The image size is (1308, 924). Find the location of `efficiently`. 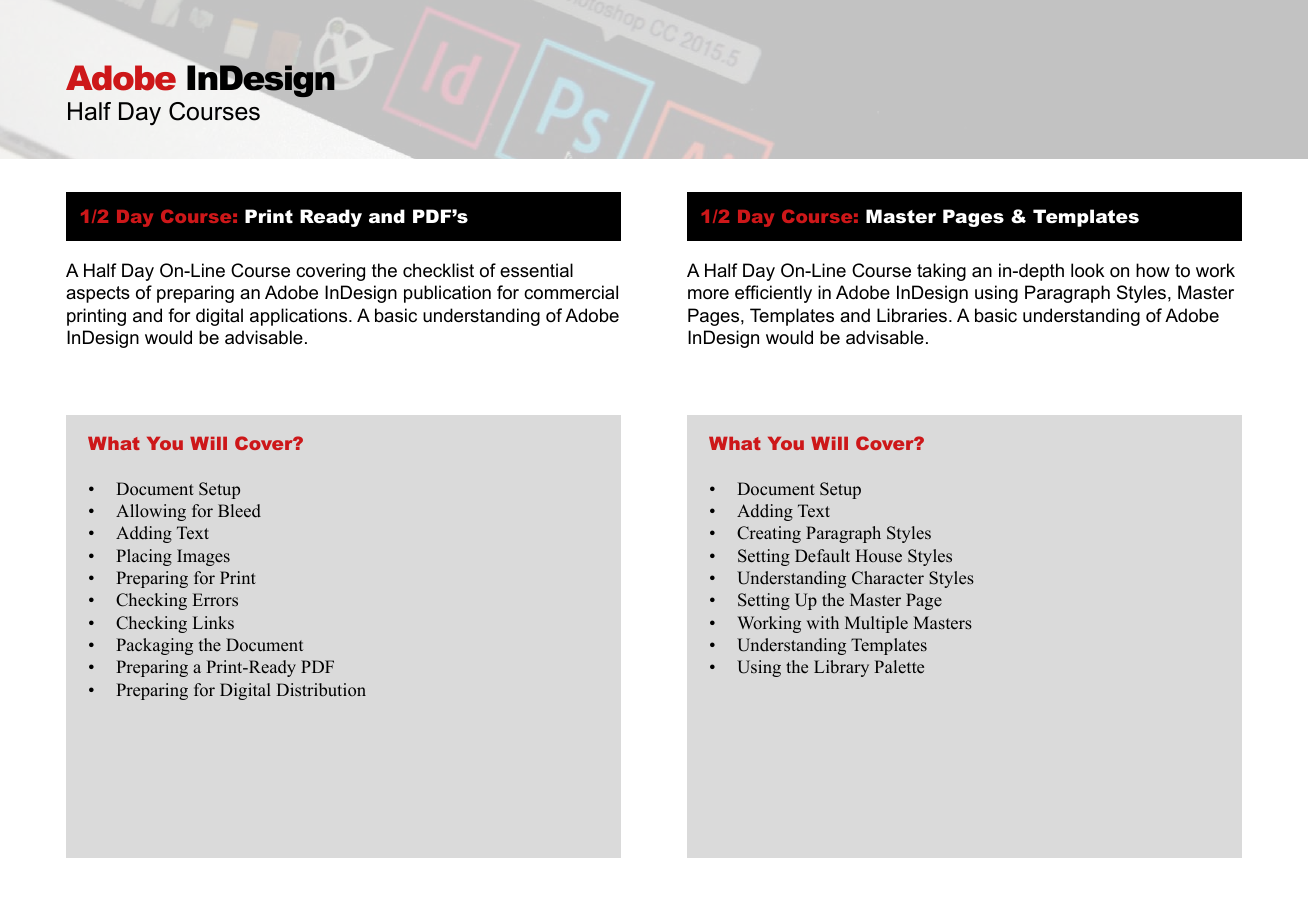

efficiently is located at coordinates (773, 294).
